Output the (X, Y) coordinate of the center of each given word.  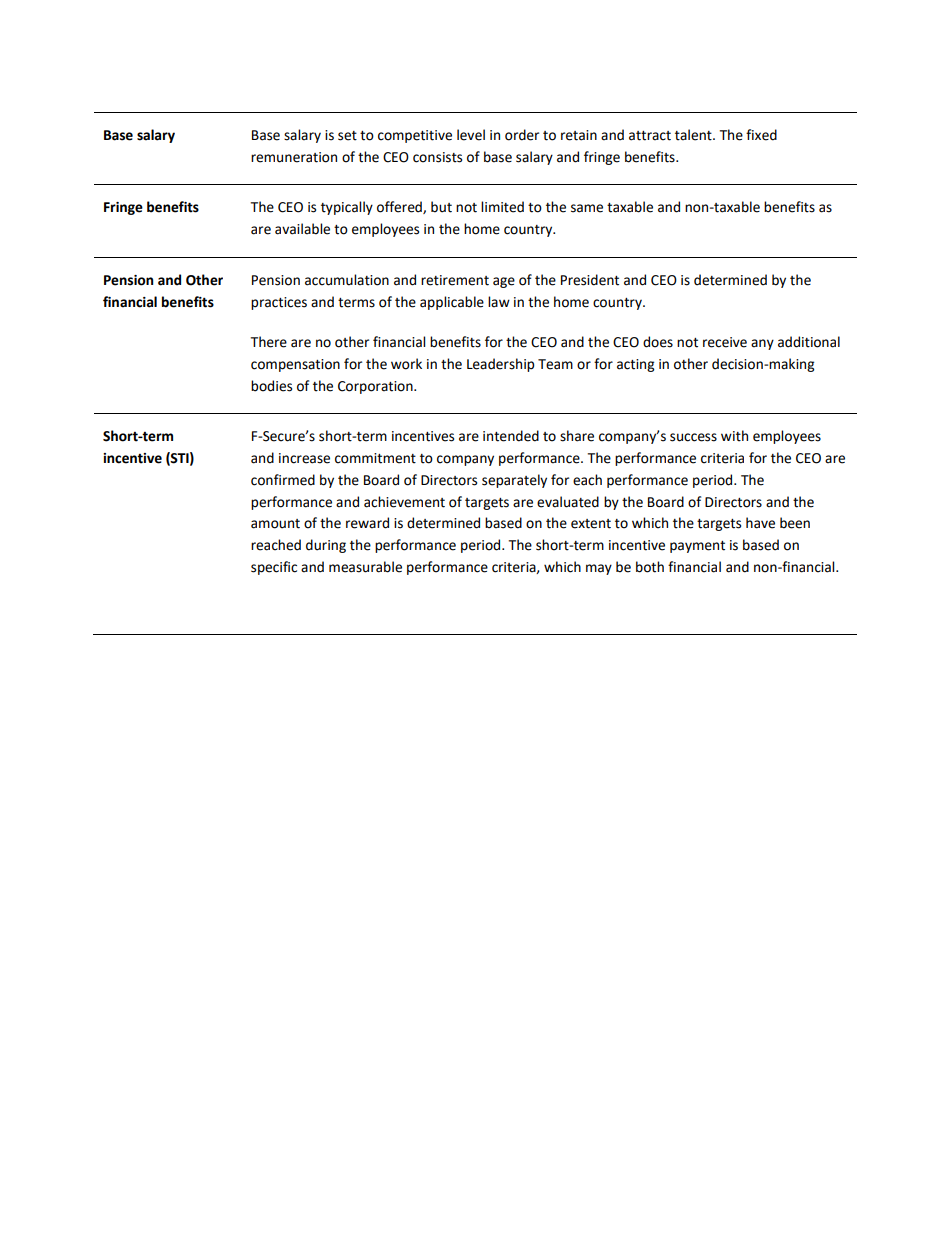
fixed (761, 135)
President (590, 280)
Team (555, 364)
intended (511, 436)
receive (725, 342)
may (599, 569)
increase (304, 458)
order (522, 135)
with (734, 436)
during (326, 546)
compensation (295, 365)
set (347, 136)
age (504, 282)
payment (697, 547)
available (302, 229)
